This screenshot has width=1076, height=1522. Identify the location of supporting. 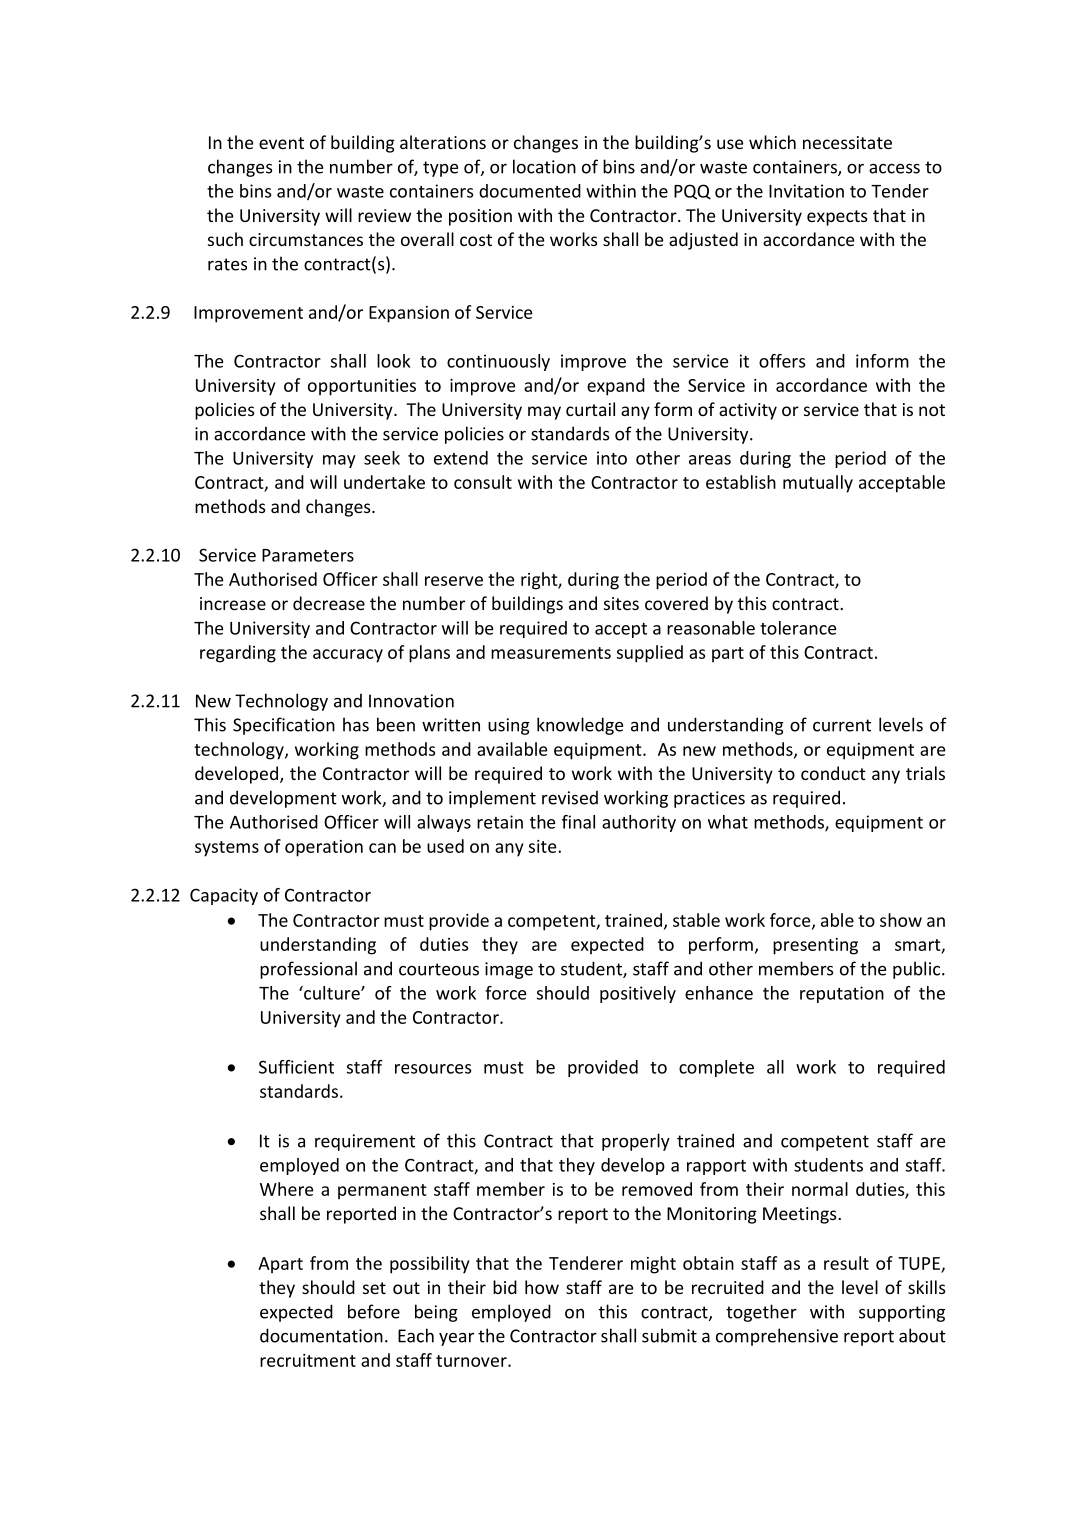
(902, 1313).
